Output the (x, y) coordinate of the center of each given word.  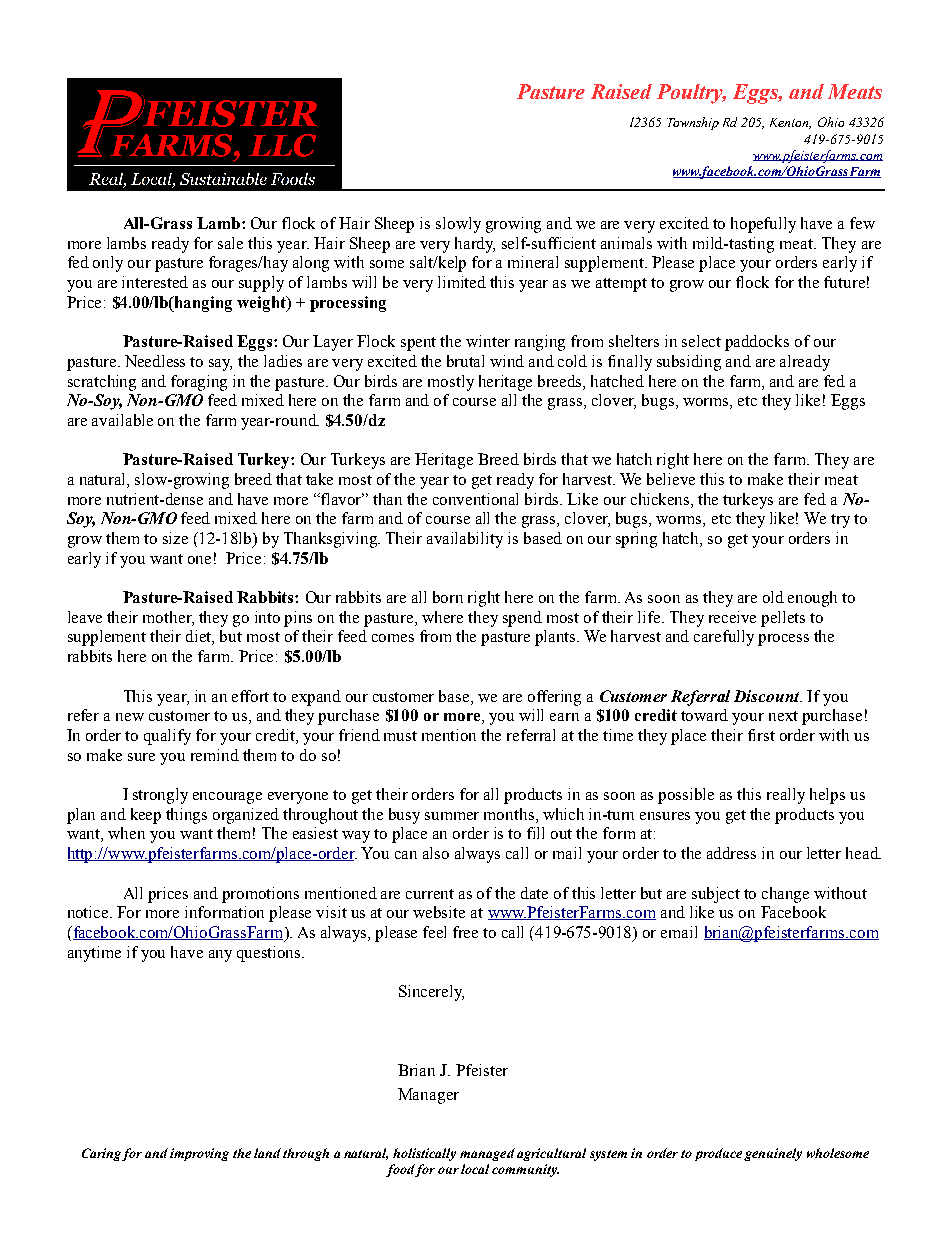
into (267, 617)
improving (199, 1154)
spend (522, 619)
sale (230, 243)
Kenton (790, 123)
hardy (475, 245)
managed (487, 1154)
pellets (783, 619)
